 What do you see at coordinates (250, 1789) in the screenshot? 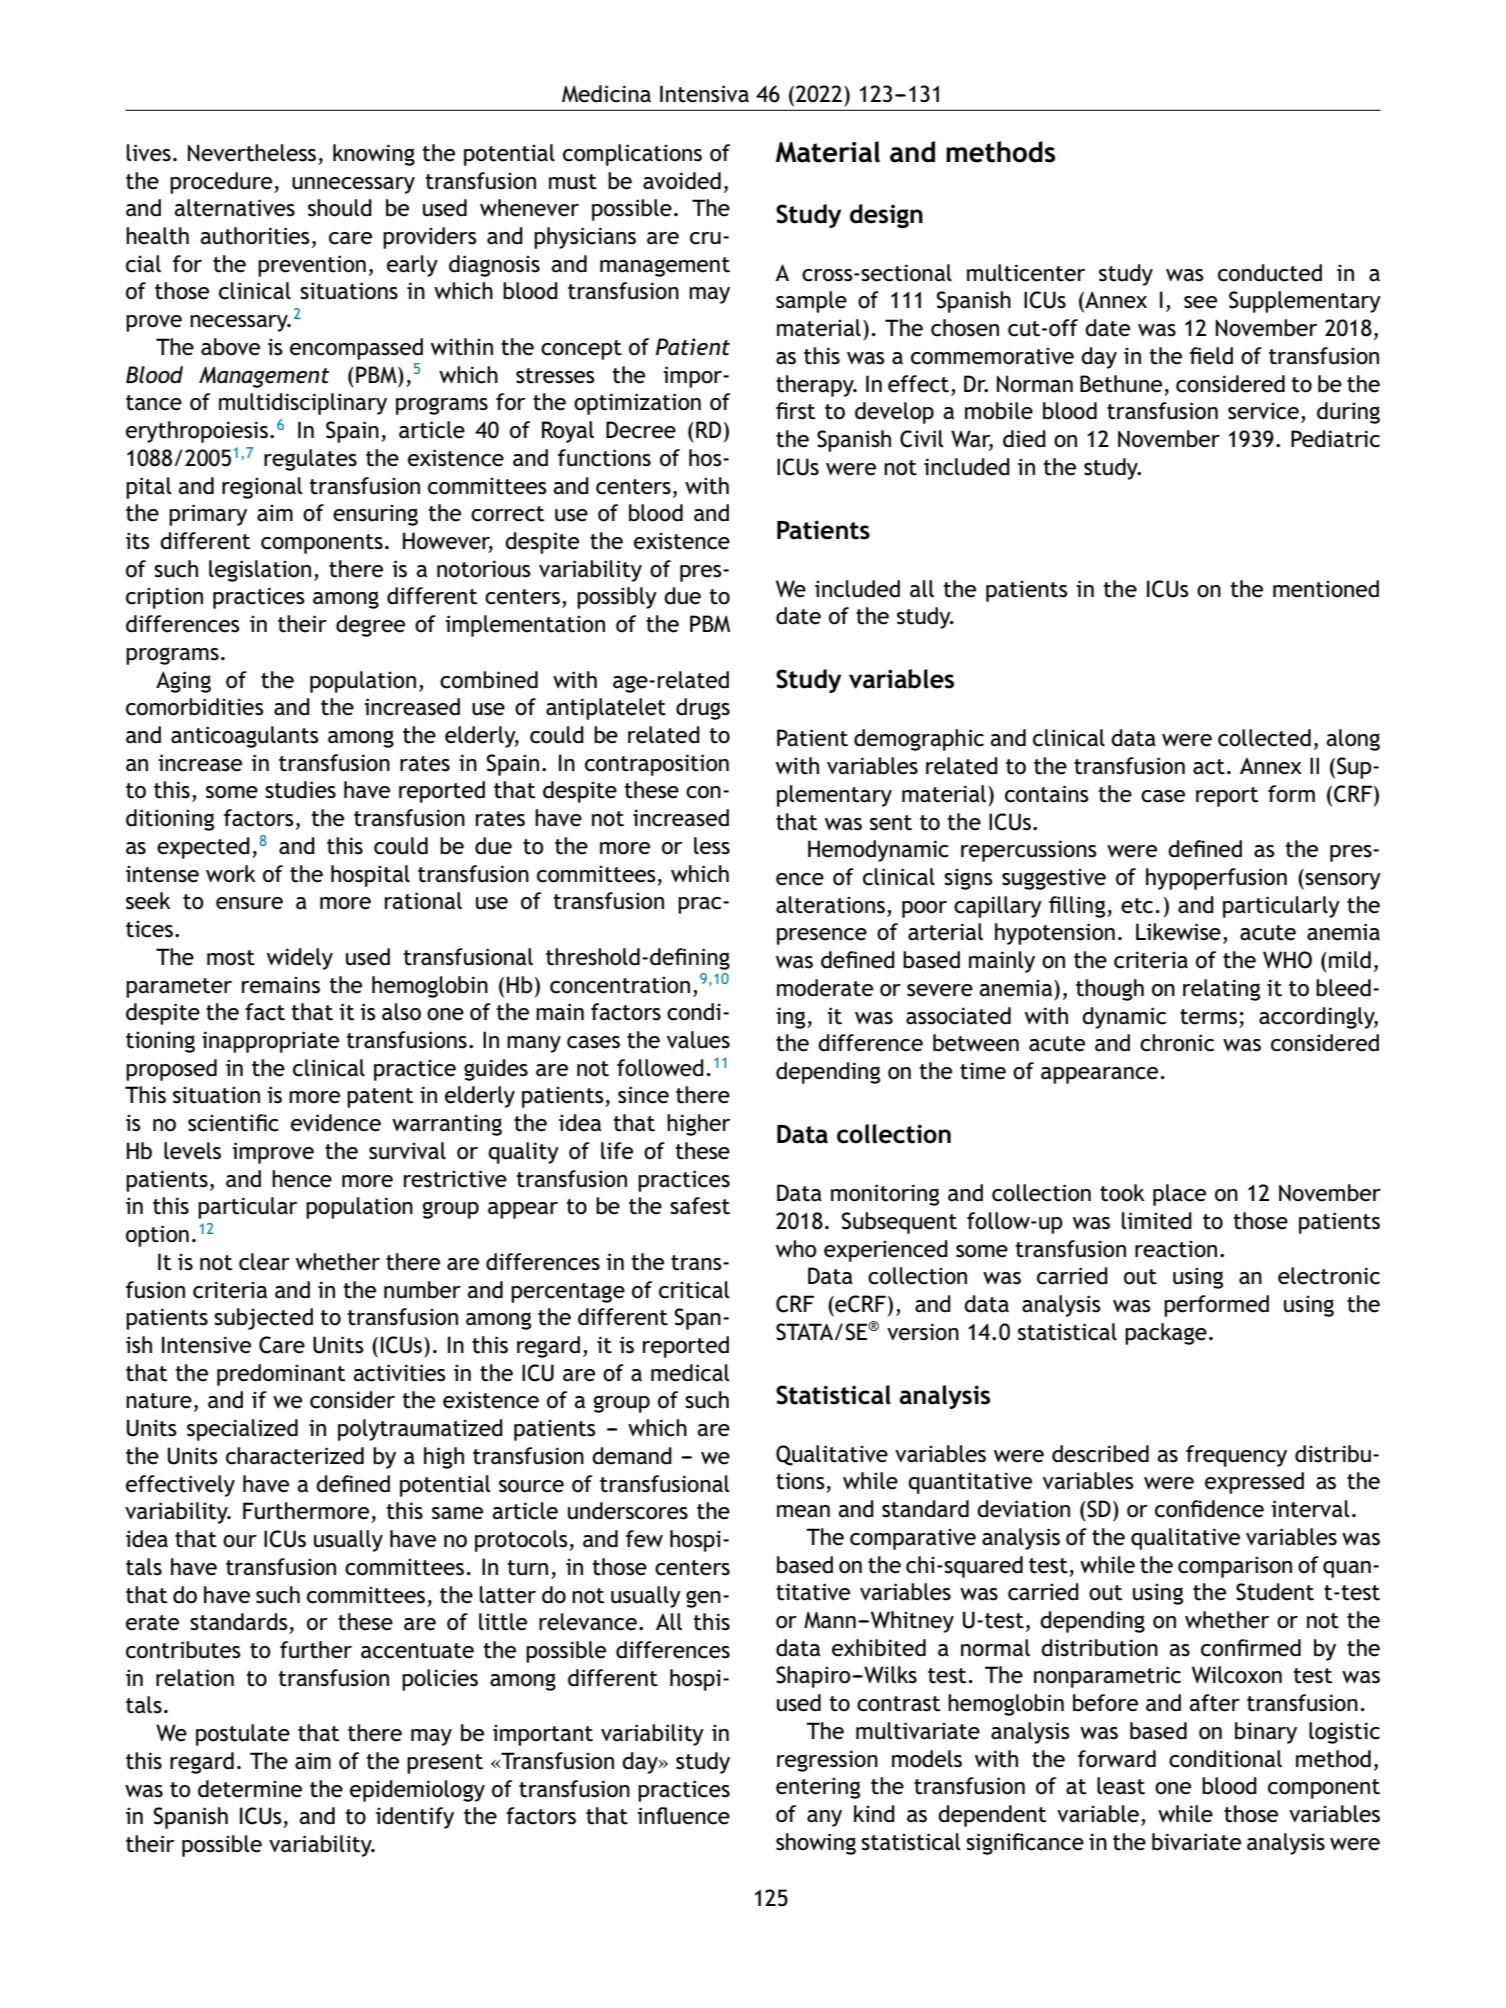
I see `determine` at bounding box center [250, 1789].
